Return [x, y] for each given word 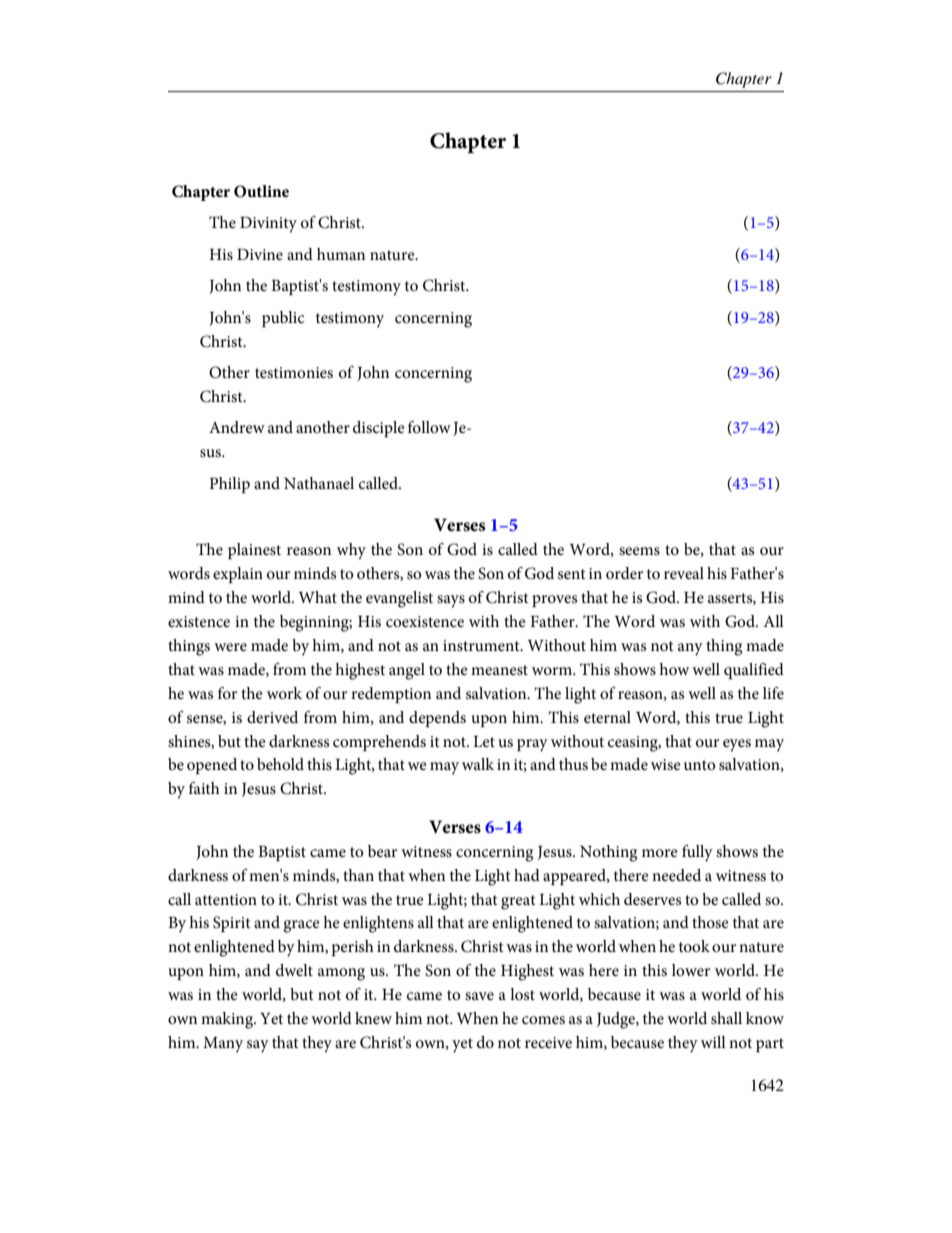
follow [429, 427]
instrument [482, 645]
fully [697, 853]
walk [478, 764]
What [318, 597]
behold [280, 764]
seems [639, 551]
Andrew [237, 427]
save [479, 996]
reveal [684, 573]
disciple [379, 429]
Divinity [268, 225]
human [341, 254]
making [228, 1020]
